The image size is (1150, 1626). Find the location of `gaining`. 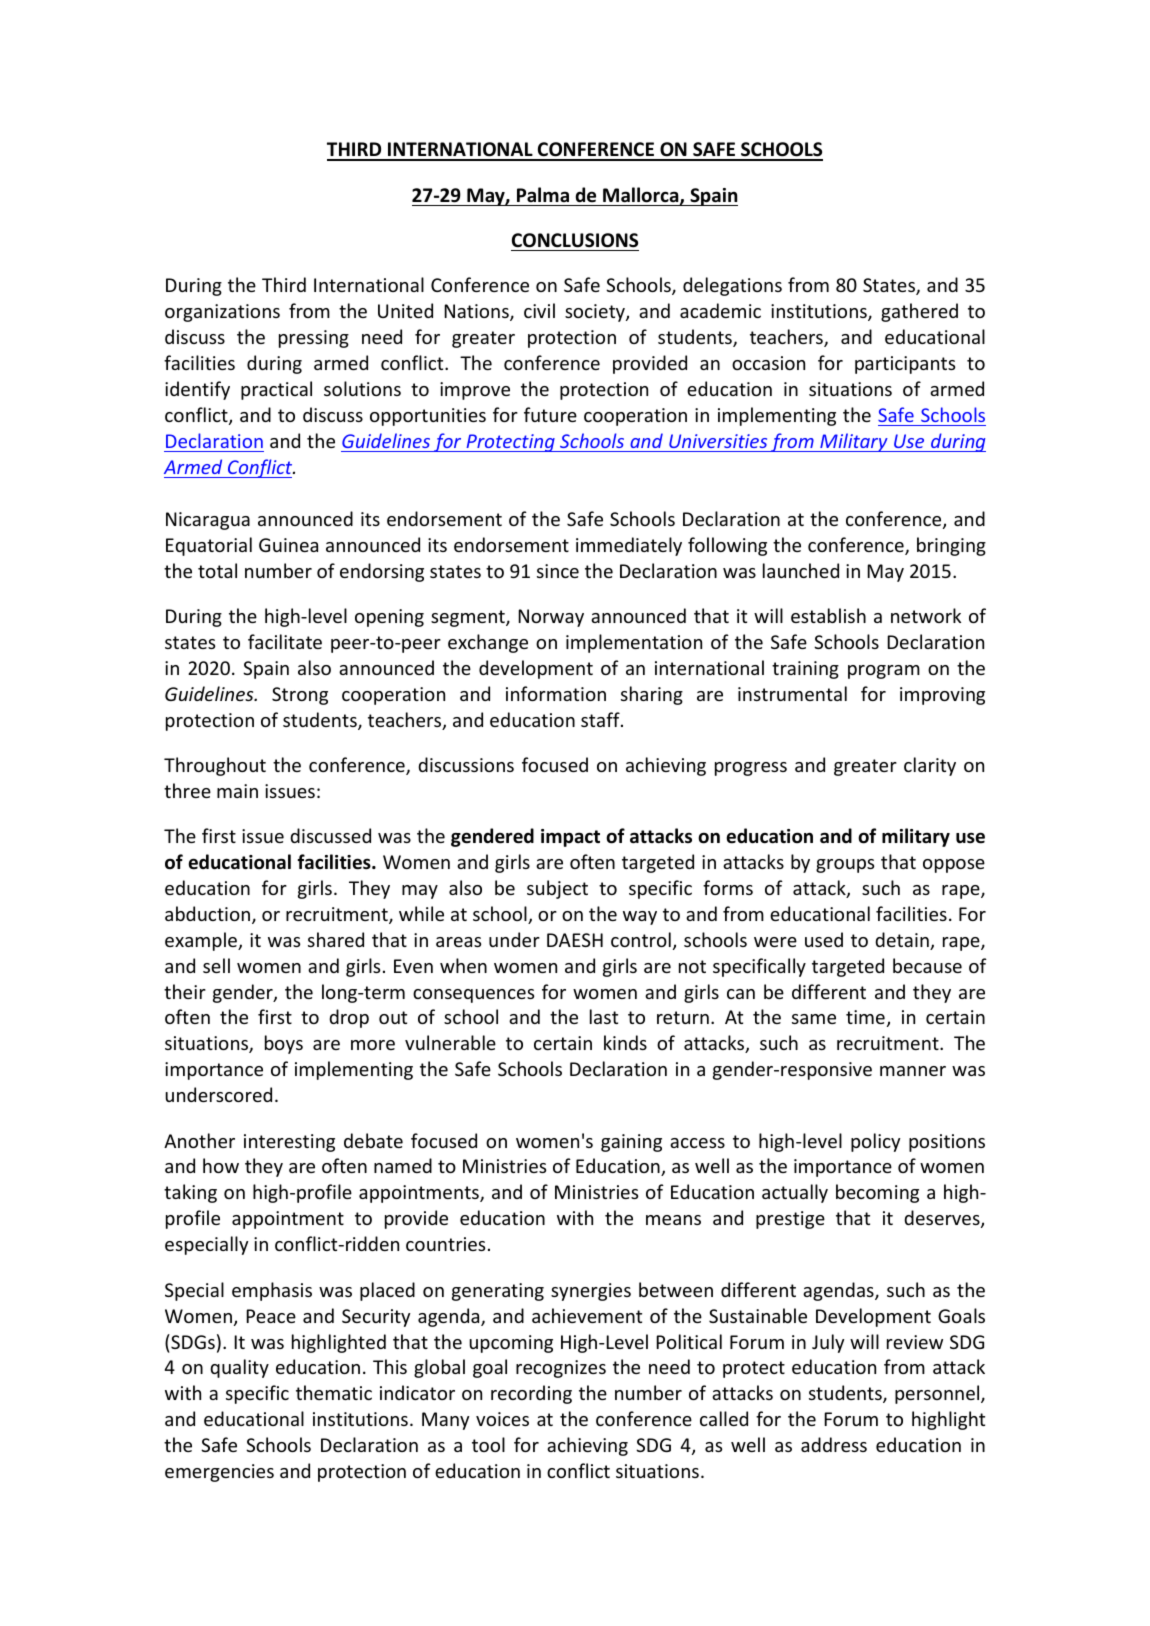

gaining is located at coordinates (631, 1143).
